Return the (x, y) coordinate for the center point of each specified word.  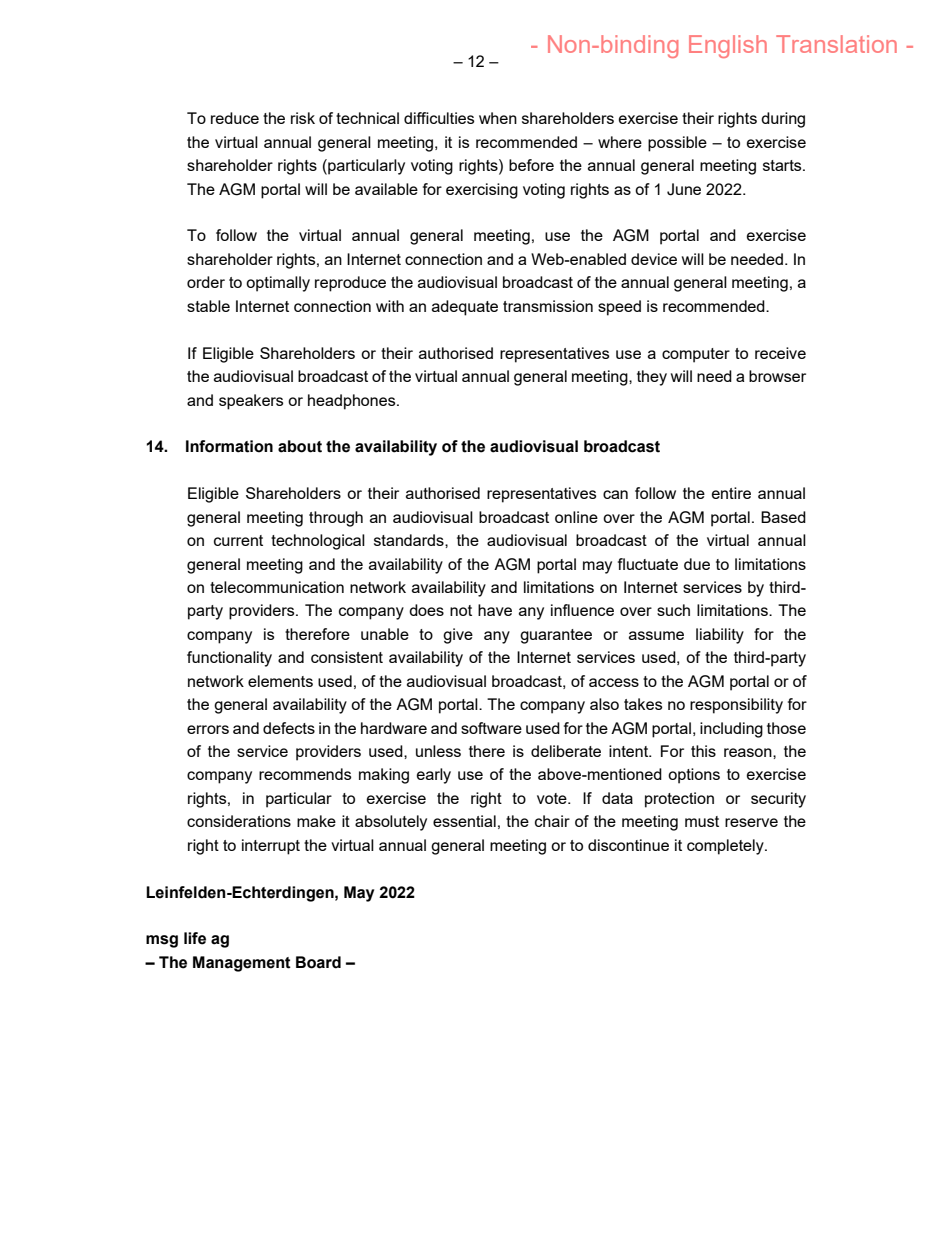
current (238, 540)
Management (242, 964)
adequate (465, 308)
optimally (278, 284)
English (728, 46)
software (491, 728)
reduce (235, 118)
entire (731, 493)
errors (208, 729)
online (576, 517)
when (498, 118)
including (731, 730)
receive (780, 353)
